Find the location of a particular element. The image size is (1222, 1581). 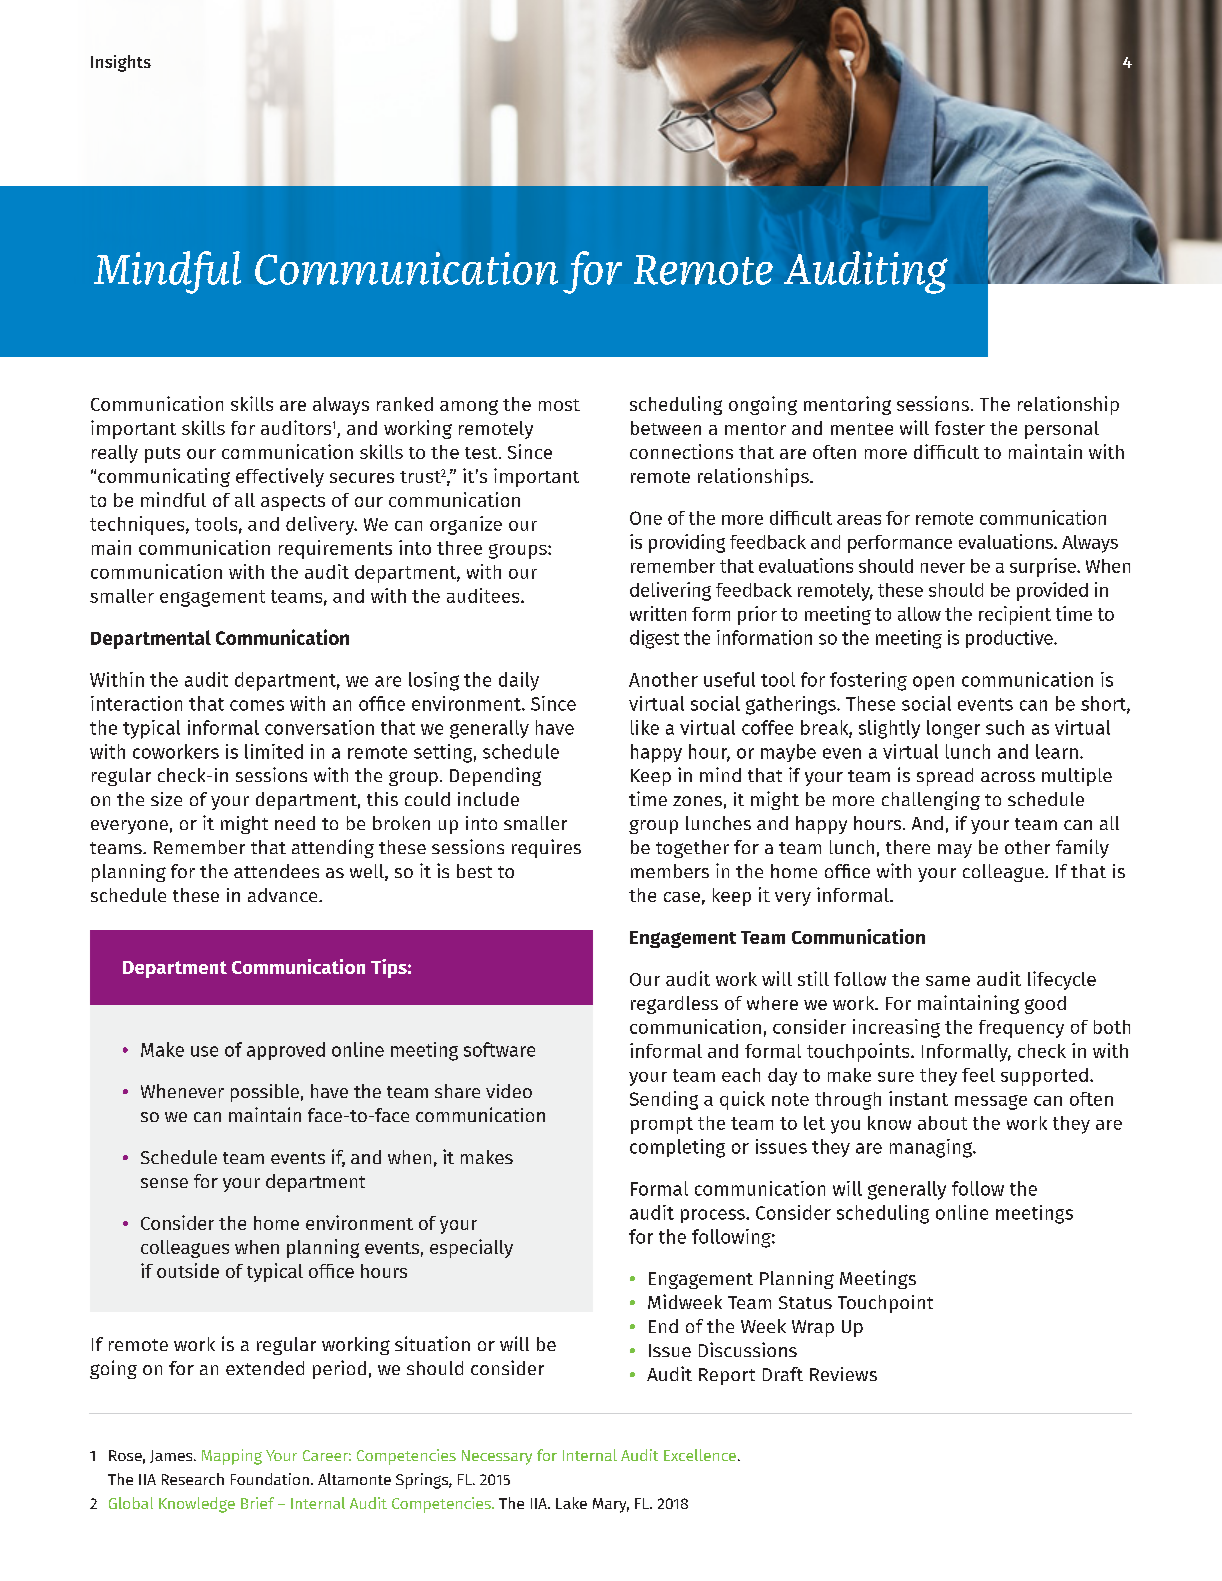

across is located at coordinates (1008, 777).
